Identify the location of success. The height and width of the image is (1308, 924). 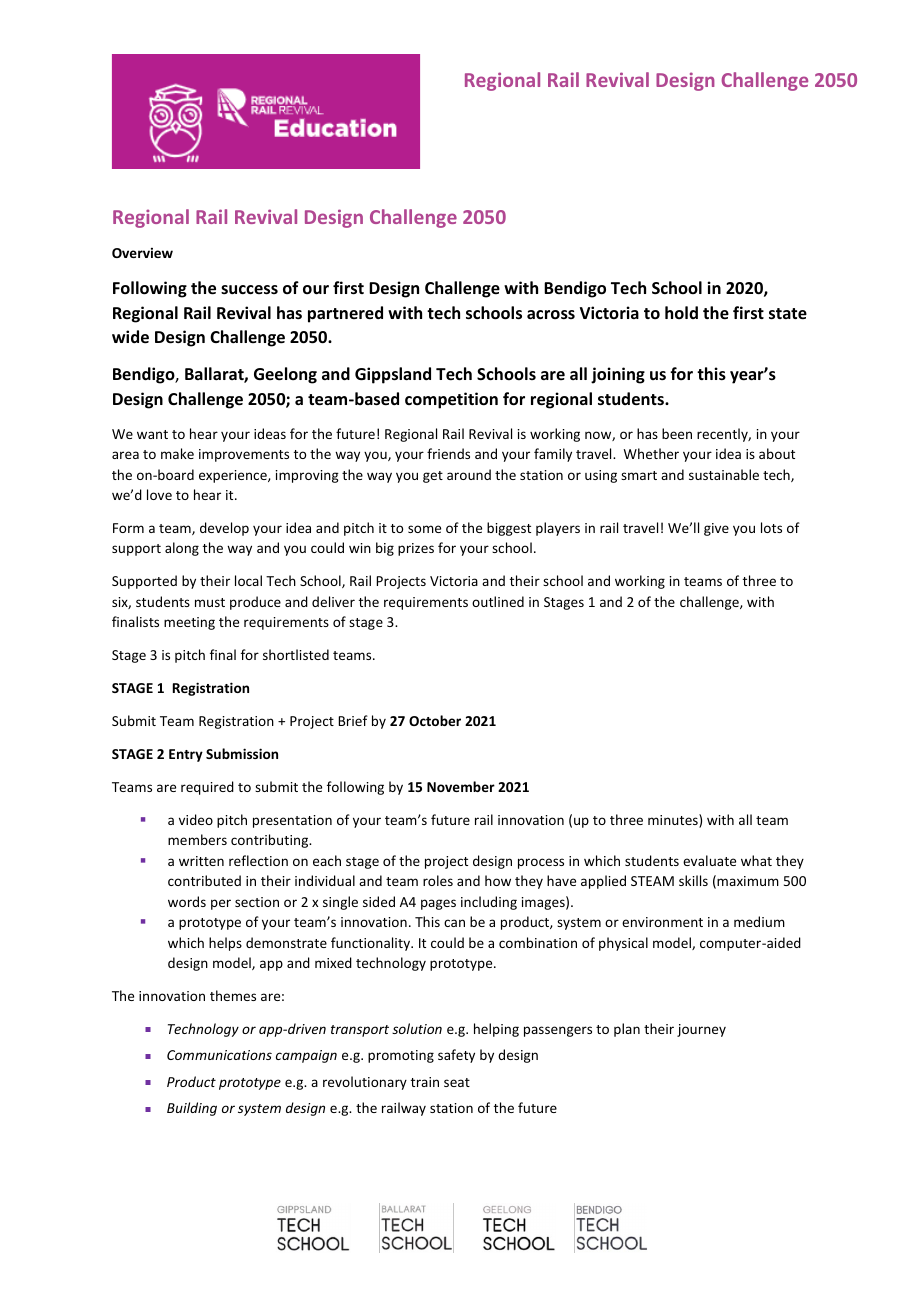
(249, 290).
